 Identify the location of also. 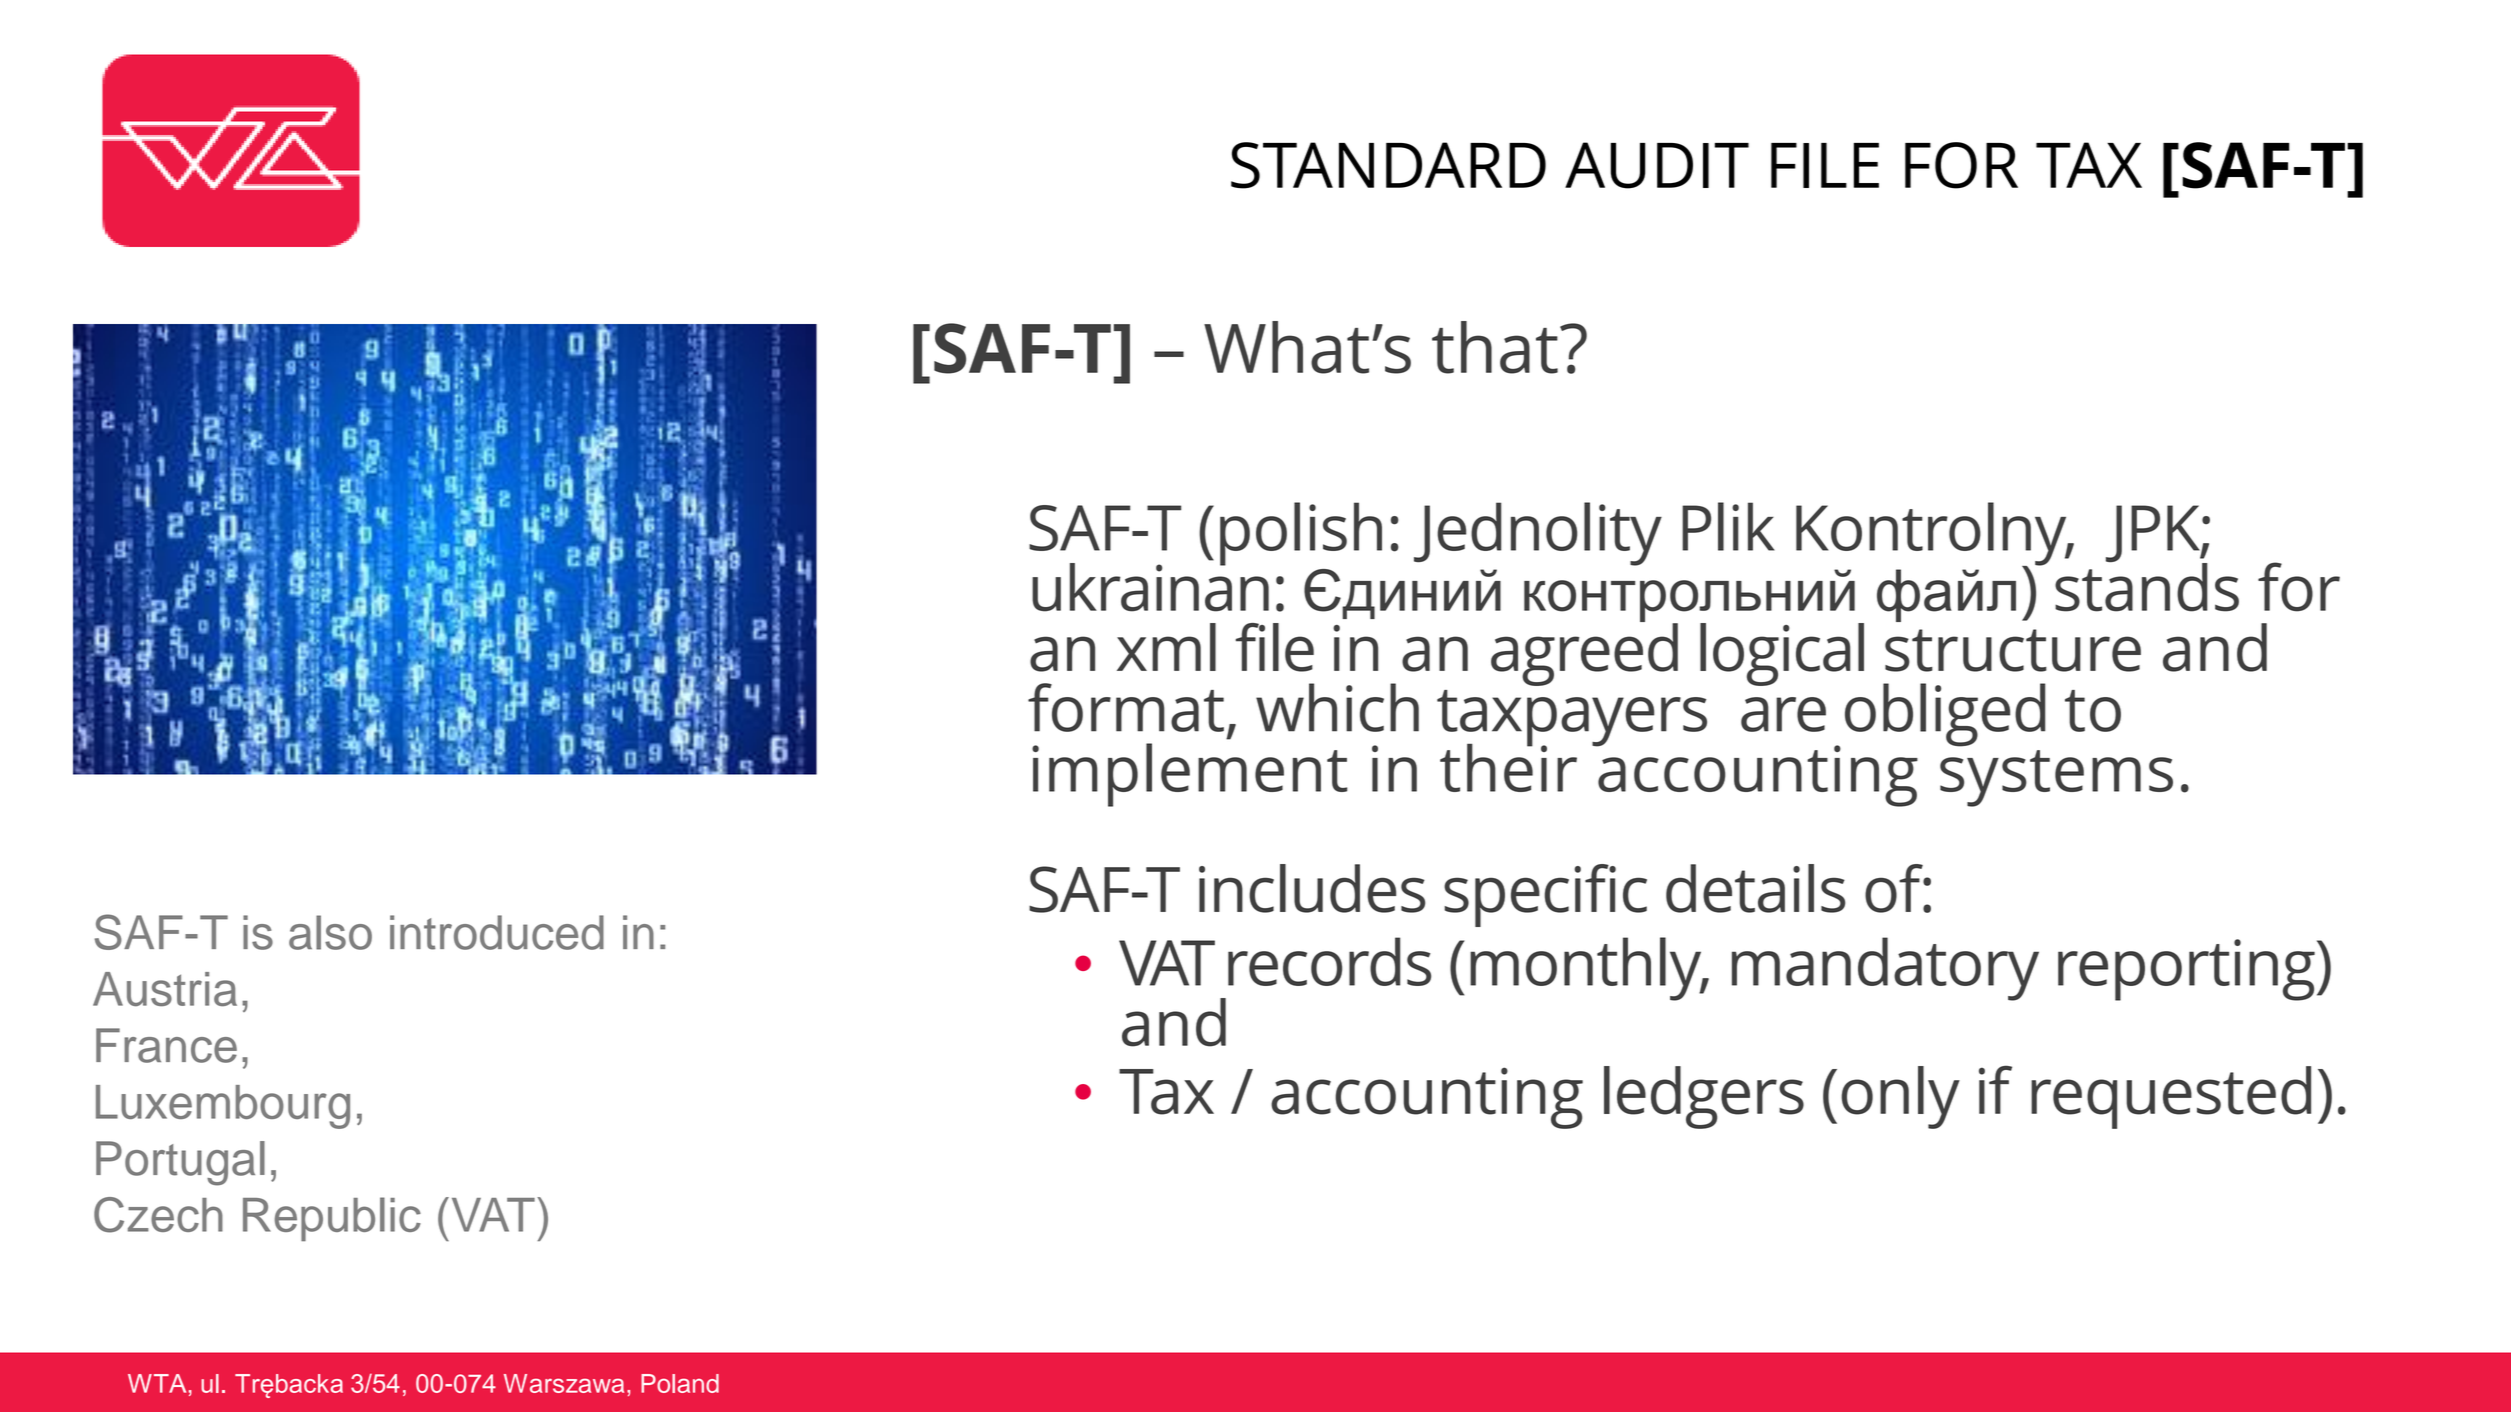
(330, 932).
